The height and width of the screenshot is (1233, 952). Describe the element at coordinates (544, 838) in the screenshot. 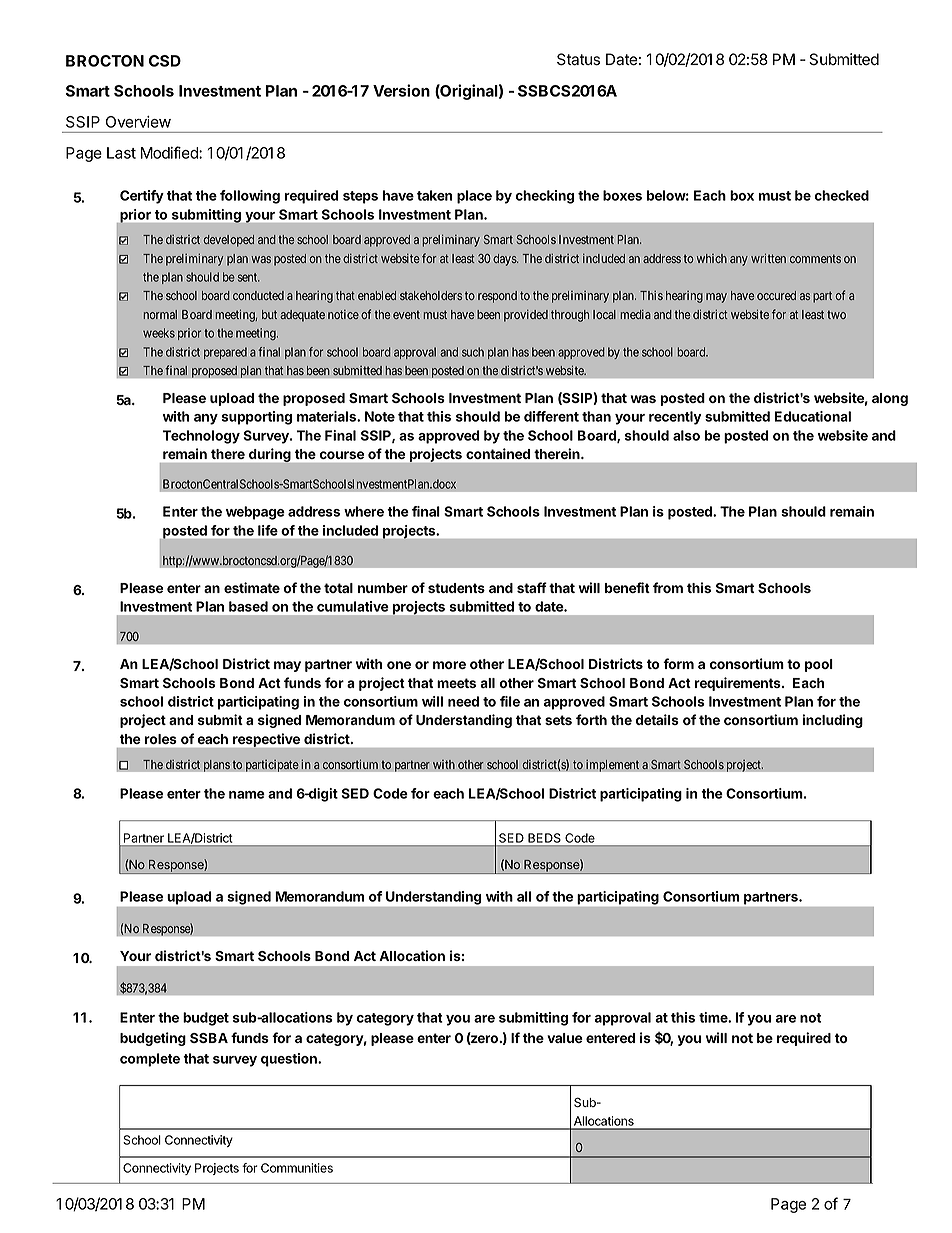

I see `BEDS` at that location.
